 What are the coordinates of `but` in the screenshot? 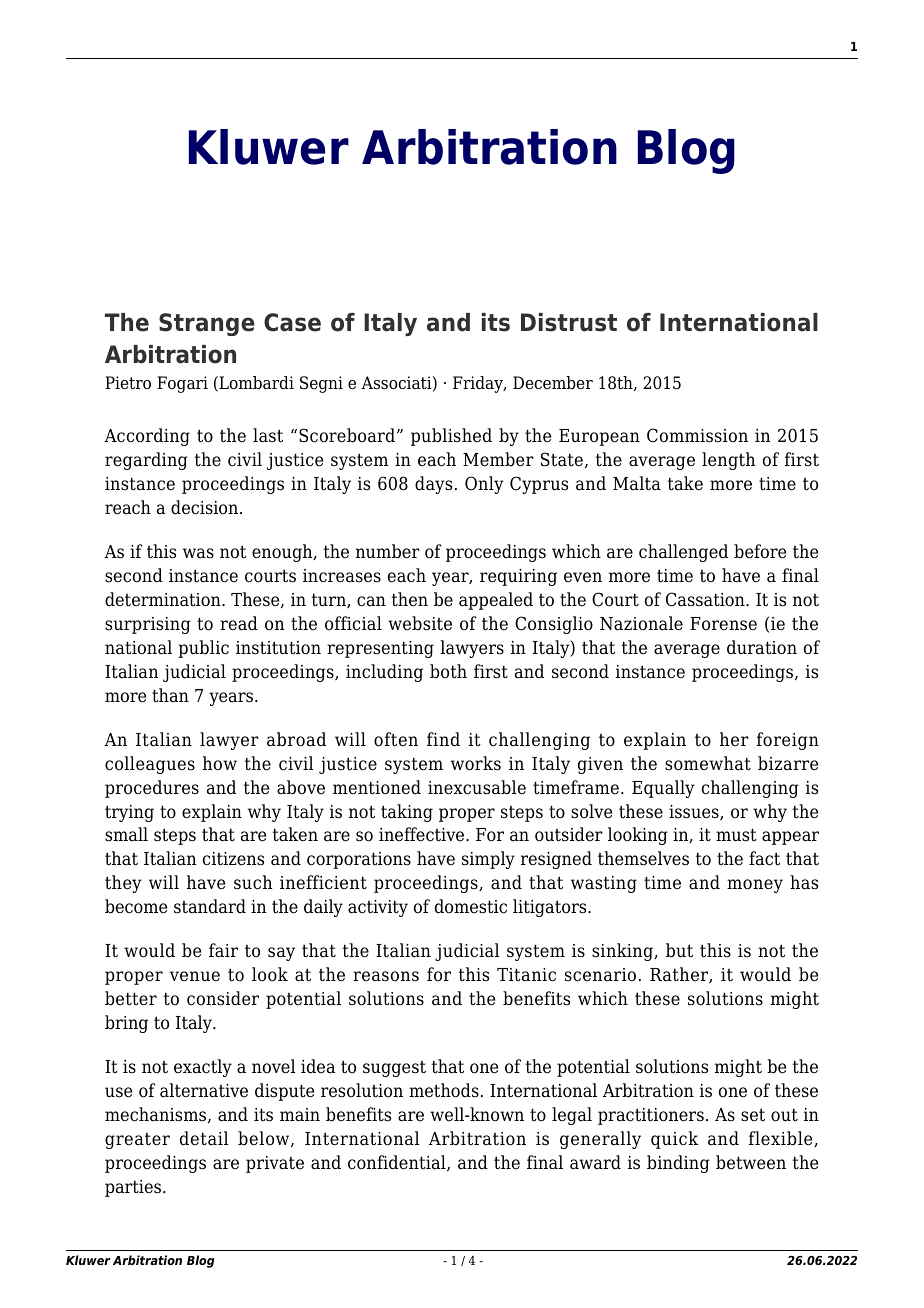 It's located at (679, 950).
